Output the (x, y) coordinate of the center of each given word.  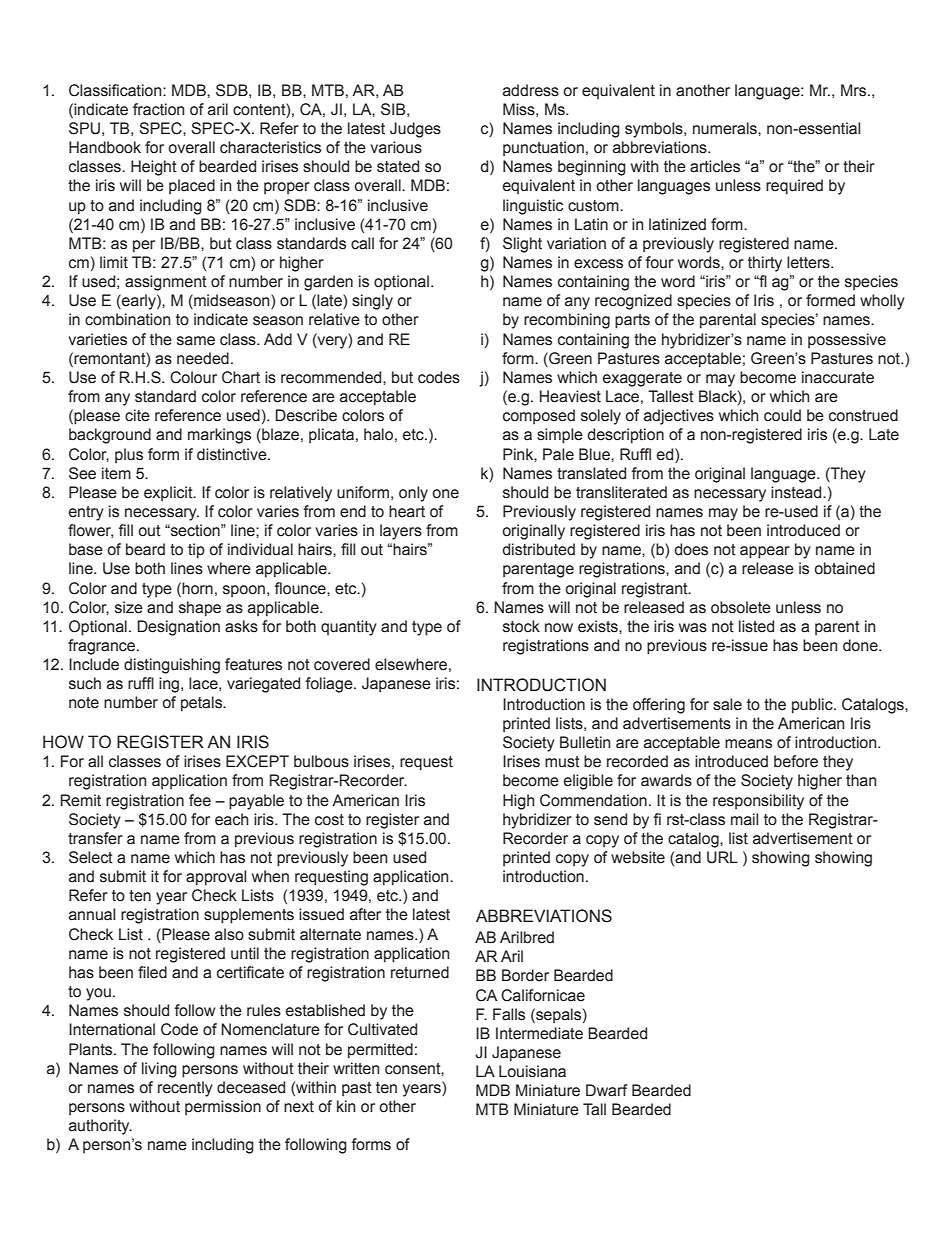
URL (722, 857)
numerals (726, 128)
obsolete (741, 607)
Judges (415, 130)
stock (521, 626)
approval (216, 878)
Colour (193, 377)
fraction (159, 109)
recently (185, 1089)
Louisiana (532, 1071)
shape (200, 609)
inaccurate (838, 377)
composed (539, 416)
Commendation (593, 800)
